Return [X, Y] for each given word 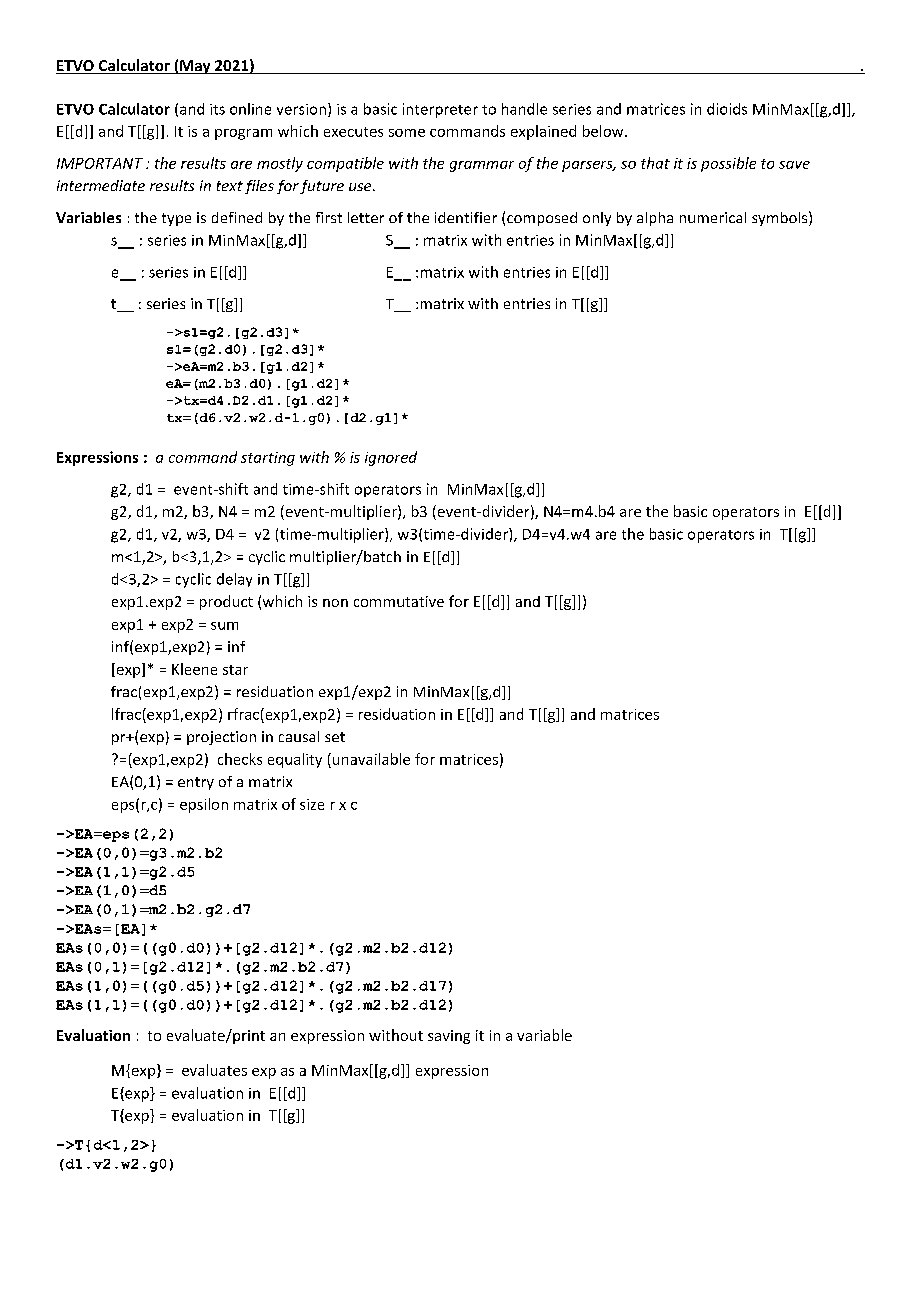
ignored [391, 458]
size [312, 804]
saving [449, 1037]
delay [234, 580]
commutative [399, 601]
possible [728, 164]
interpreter [440, 110]
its [217, 109]
